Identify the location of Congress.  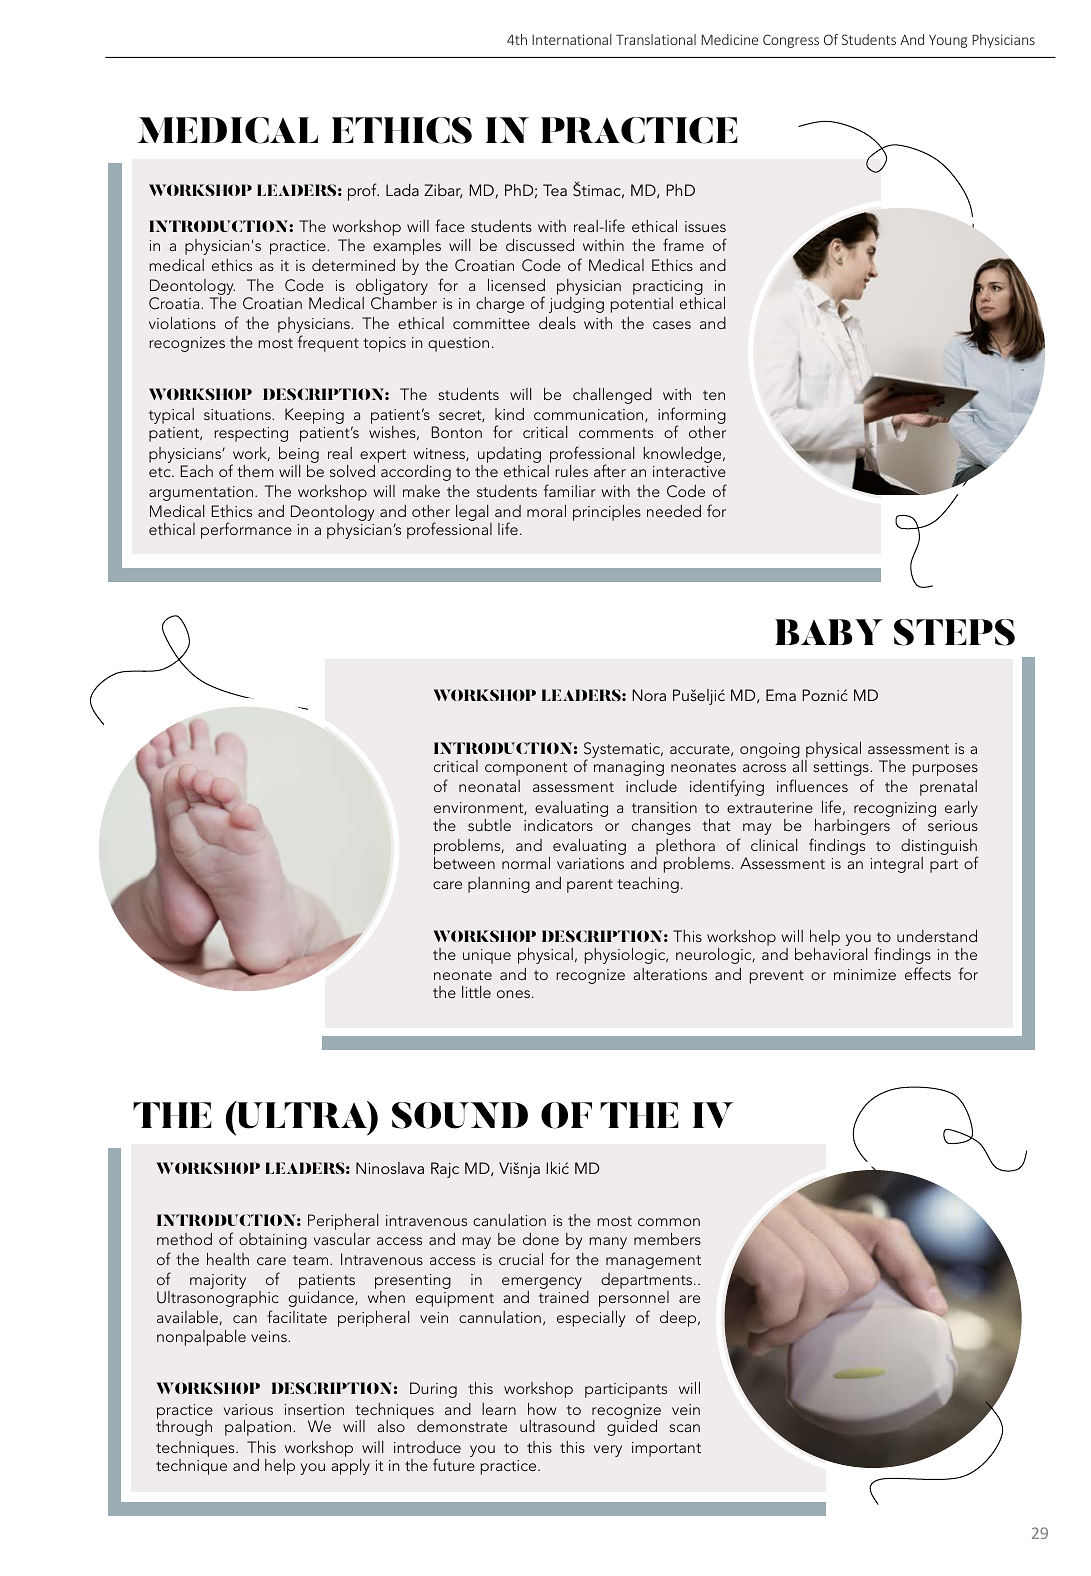
(791, 41).
